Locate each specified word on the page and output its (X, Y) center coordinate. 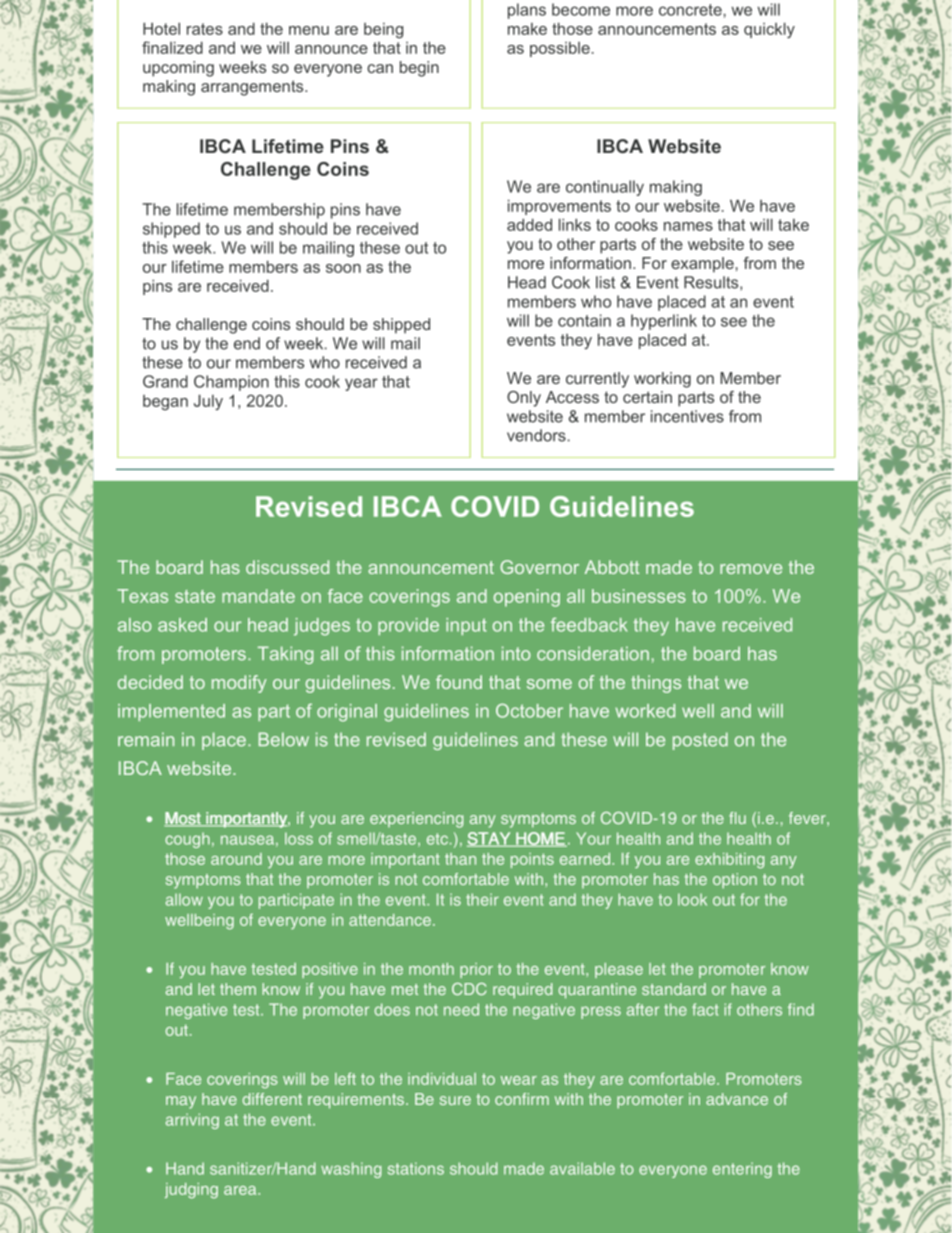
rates (205, 29)
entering (742, 1170)
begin (419, 69)
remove (751, 569)
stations (416, 1168)
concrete (691, 10)
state (195, 596)
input (466, 626)
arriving (192, 1121)
